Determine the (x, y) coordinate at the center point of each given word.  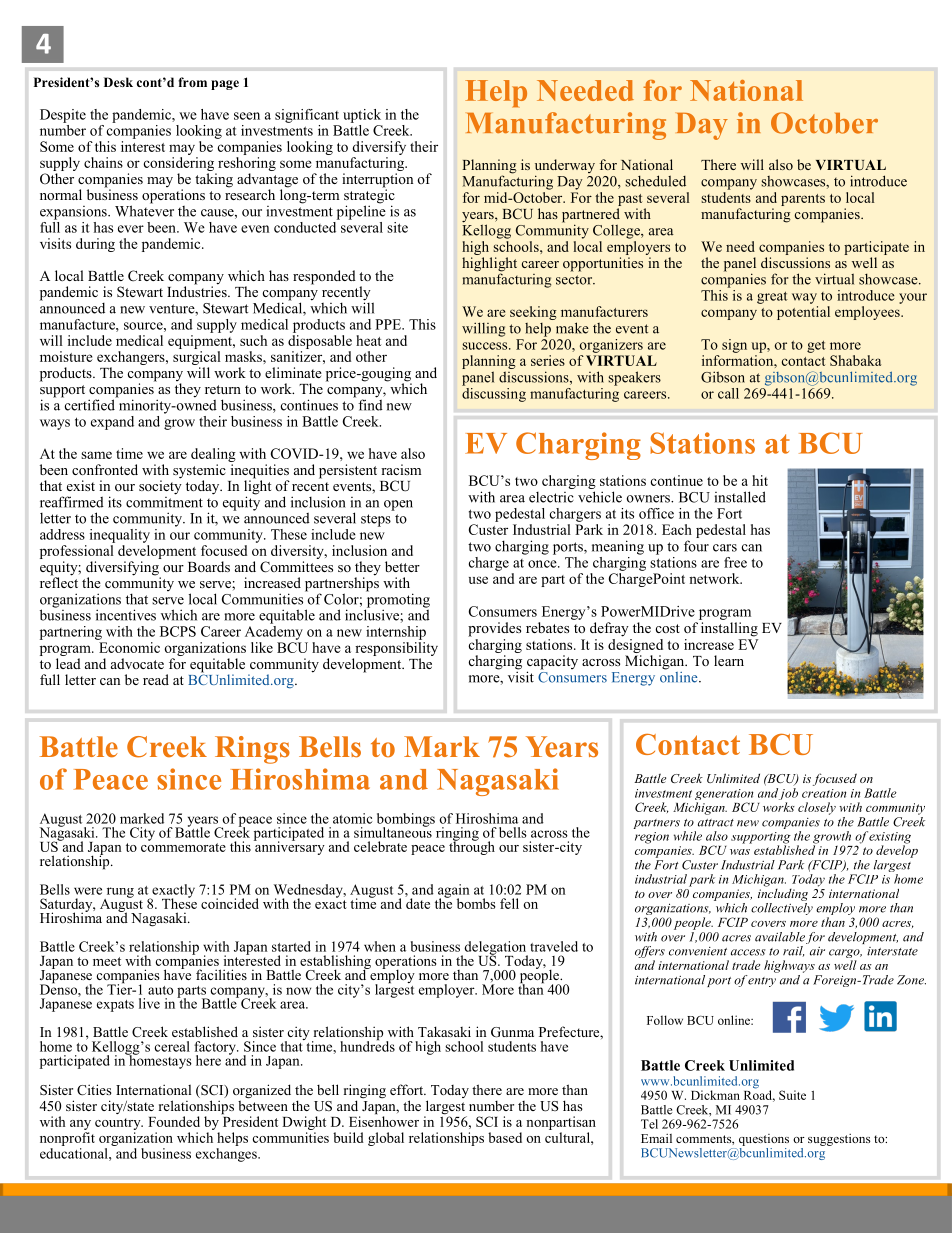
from (192, 82)
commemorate (183, 846)
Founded (174, 1121)
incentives (126, 615)
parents (803, 200)
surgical (197, 356)
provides (494, 629)
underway (565, 167)
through (472, 847)
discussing (494, 393)
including (783, 893)
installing (729, 629)
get (816, 346)
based (505, 1137)
